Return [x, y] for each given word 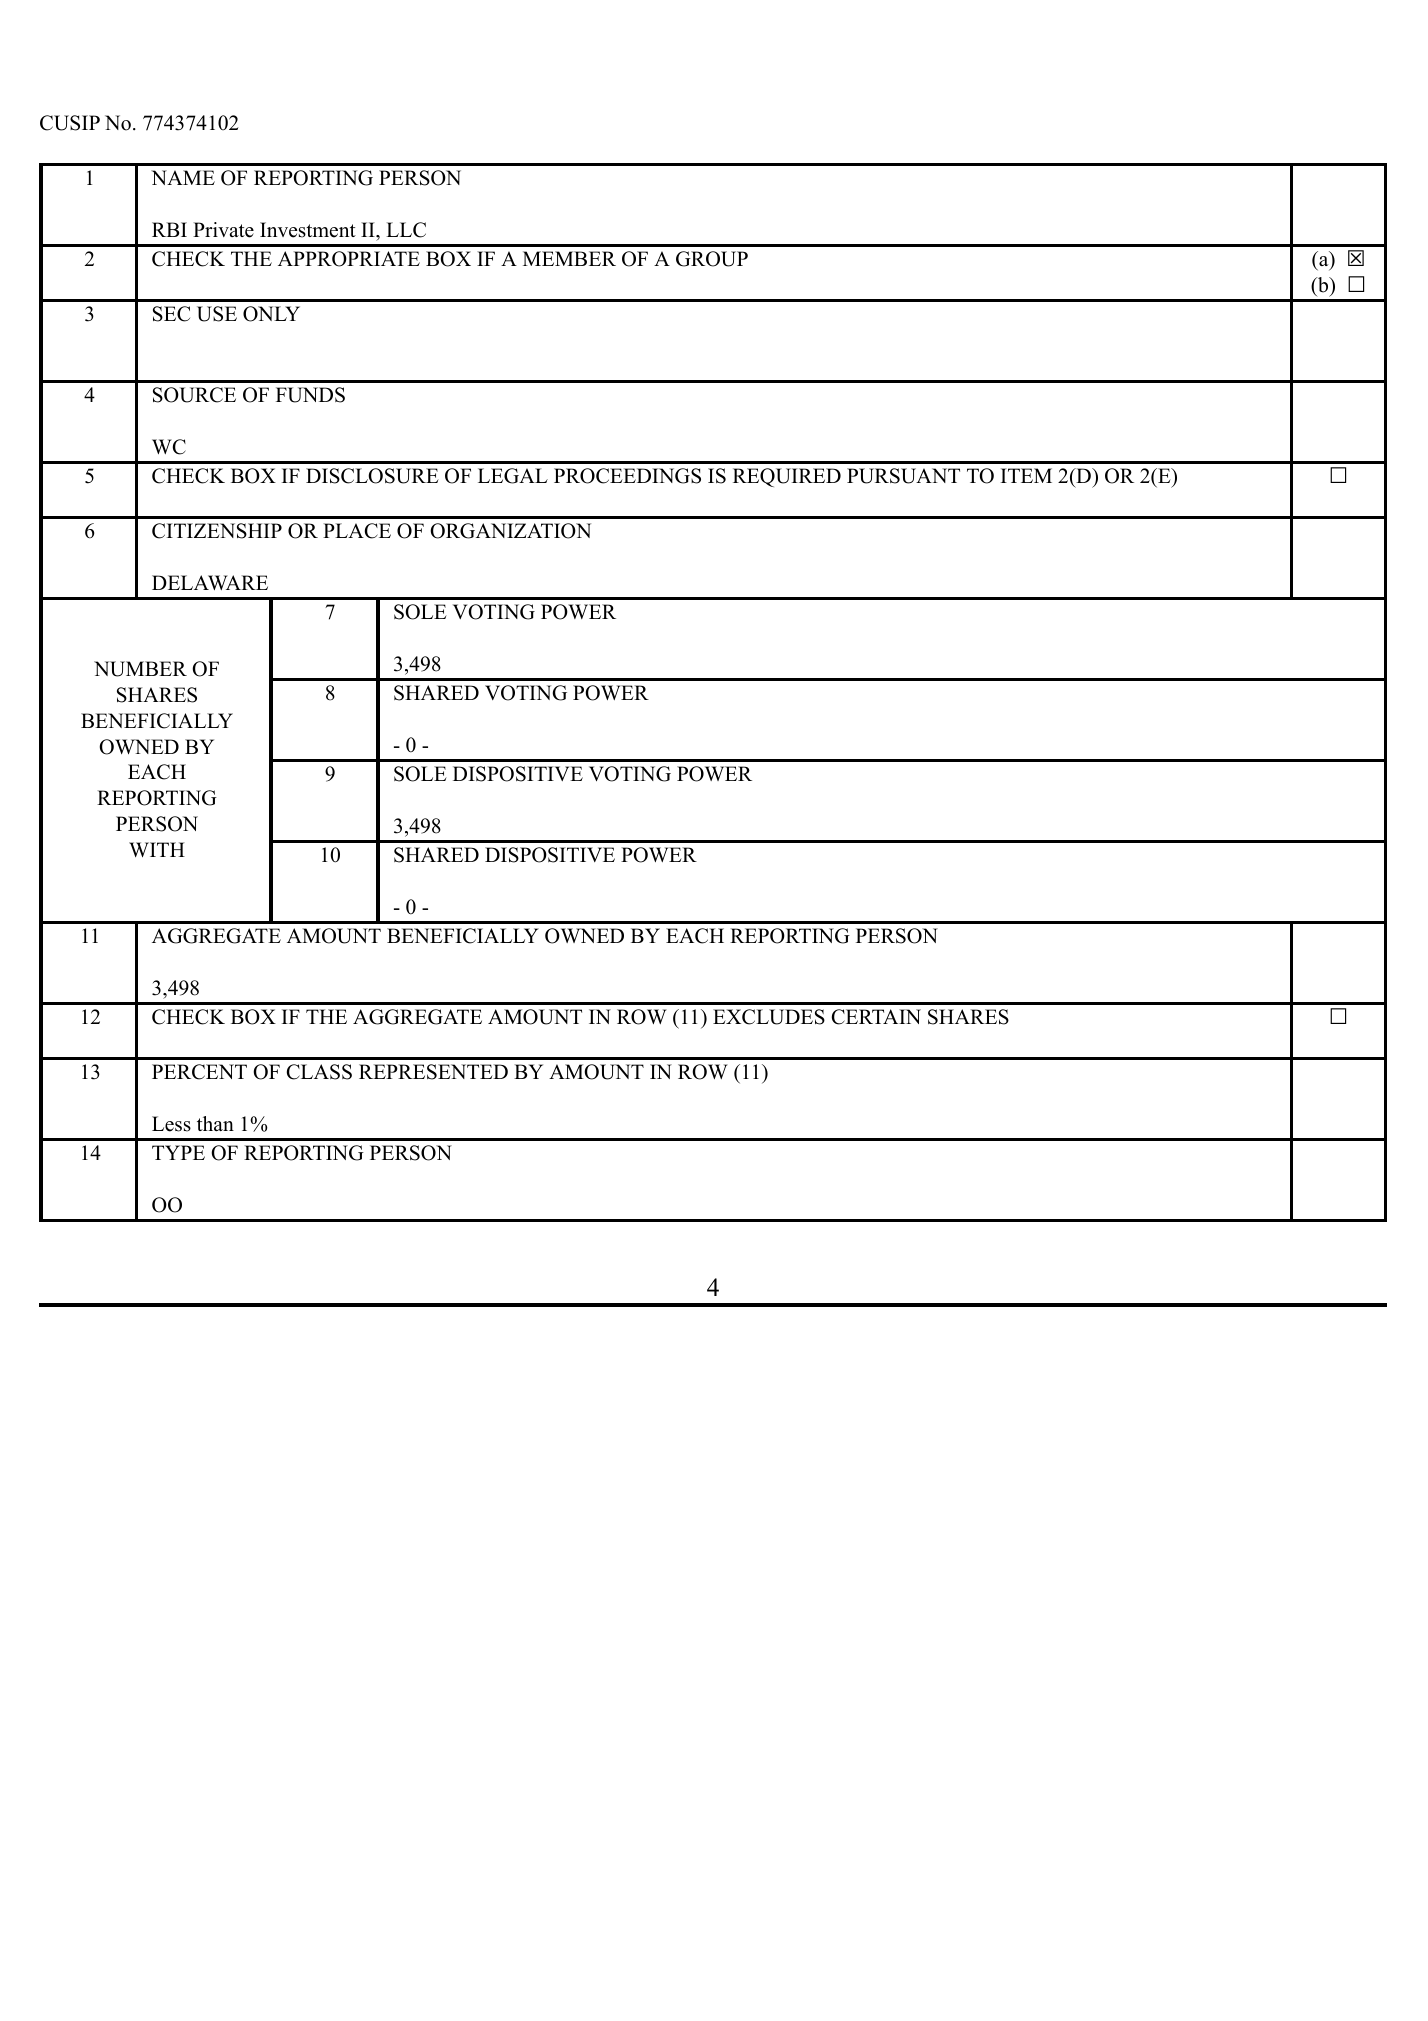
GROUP [712, 259]
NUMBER [140, 669]
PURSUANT [903, 476]
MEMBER [569, 258]
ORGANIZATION [510, 531]
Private [223, 230]
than [215, 1123]
